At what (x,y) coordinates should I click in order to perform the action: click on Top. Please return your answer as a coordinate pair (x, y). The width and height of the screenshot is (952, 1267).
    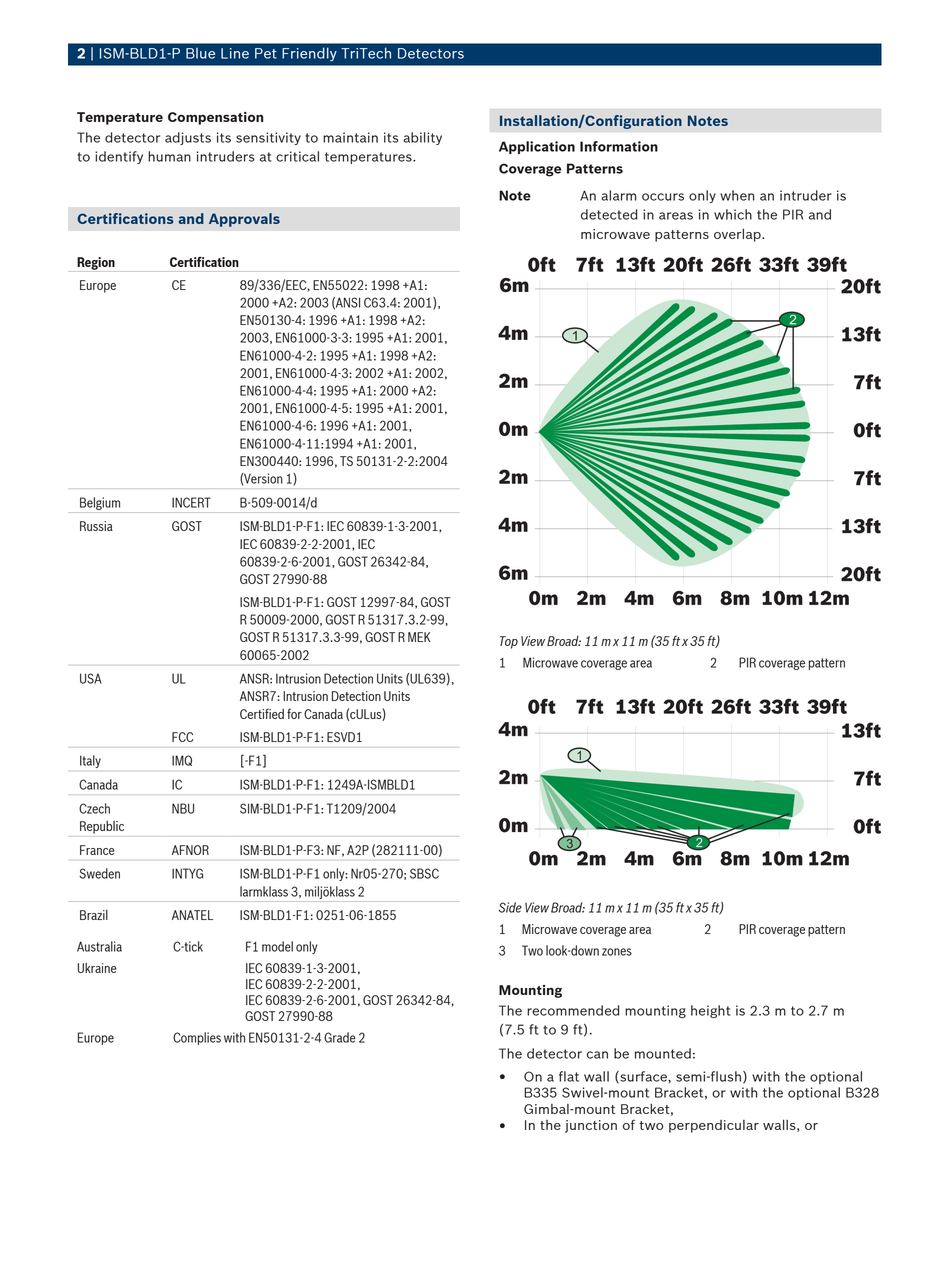
    Looking at the image, I should click on (509, 642).
